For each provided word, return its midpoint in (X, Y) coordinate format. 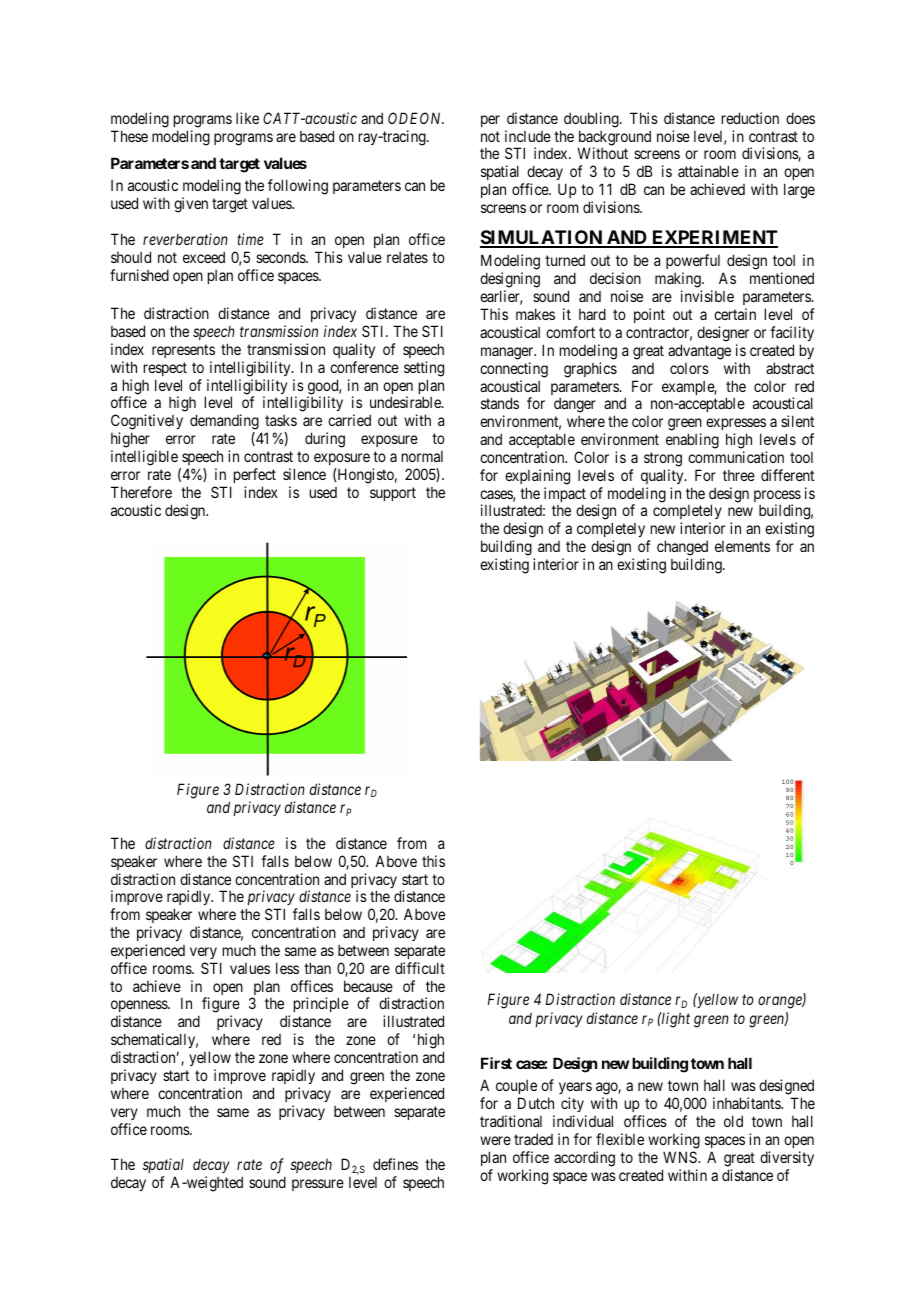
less (287, 968)
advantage (699, 352)
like (247, 118)
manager (508, 353)
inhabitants (747, 1103)
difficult (420, 968)
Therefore (141, 492)
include (528, 136)
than (317, 968)
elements (742, 546)
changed (682, 549)
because (368, 986)
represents (183, 351)
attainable (708, 171)
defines (395, 1164)
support (393, 494)
